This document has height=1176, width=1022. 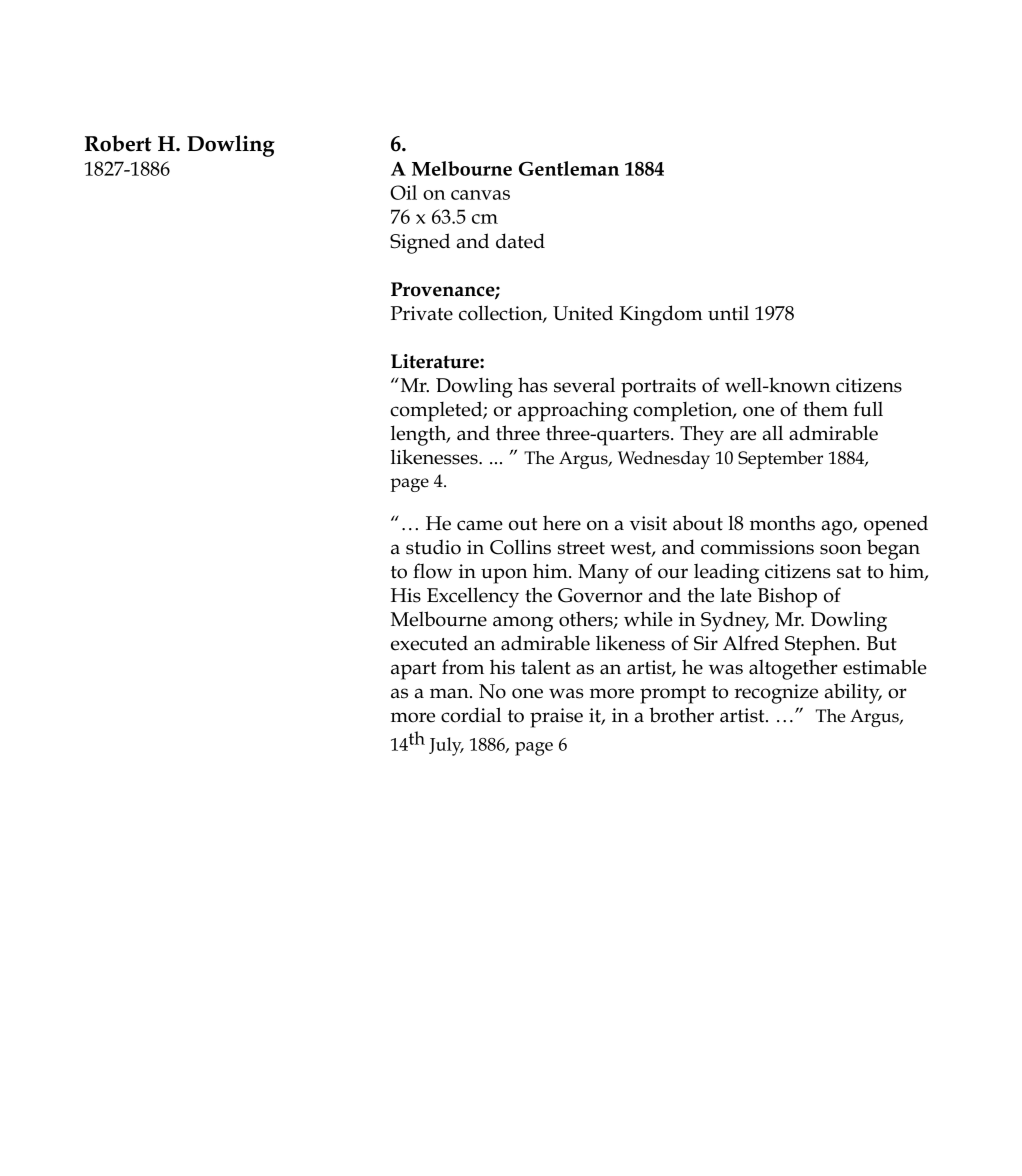 I want to click on Gentleman, so click(x=569, y=168).
